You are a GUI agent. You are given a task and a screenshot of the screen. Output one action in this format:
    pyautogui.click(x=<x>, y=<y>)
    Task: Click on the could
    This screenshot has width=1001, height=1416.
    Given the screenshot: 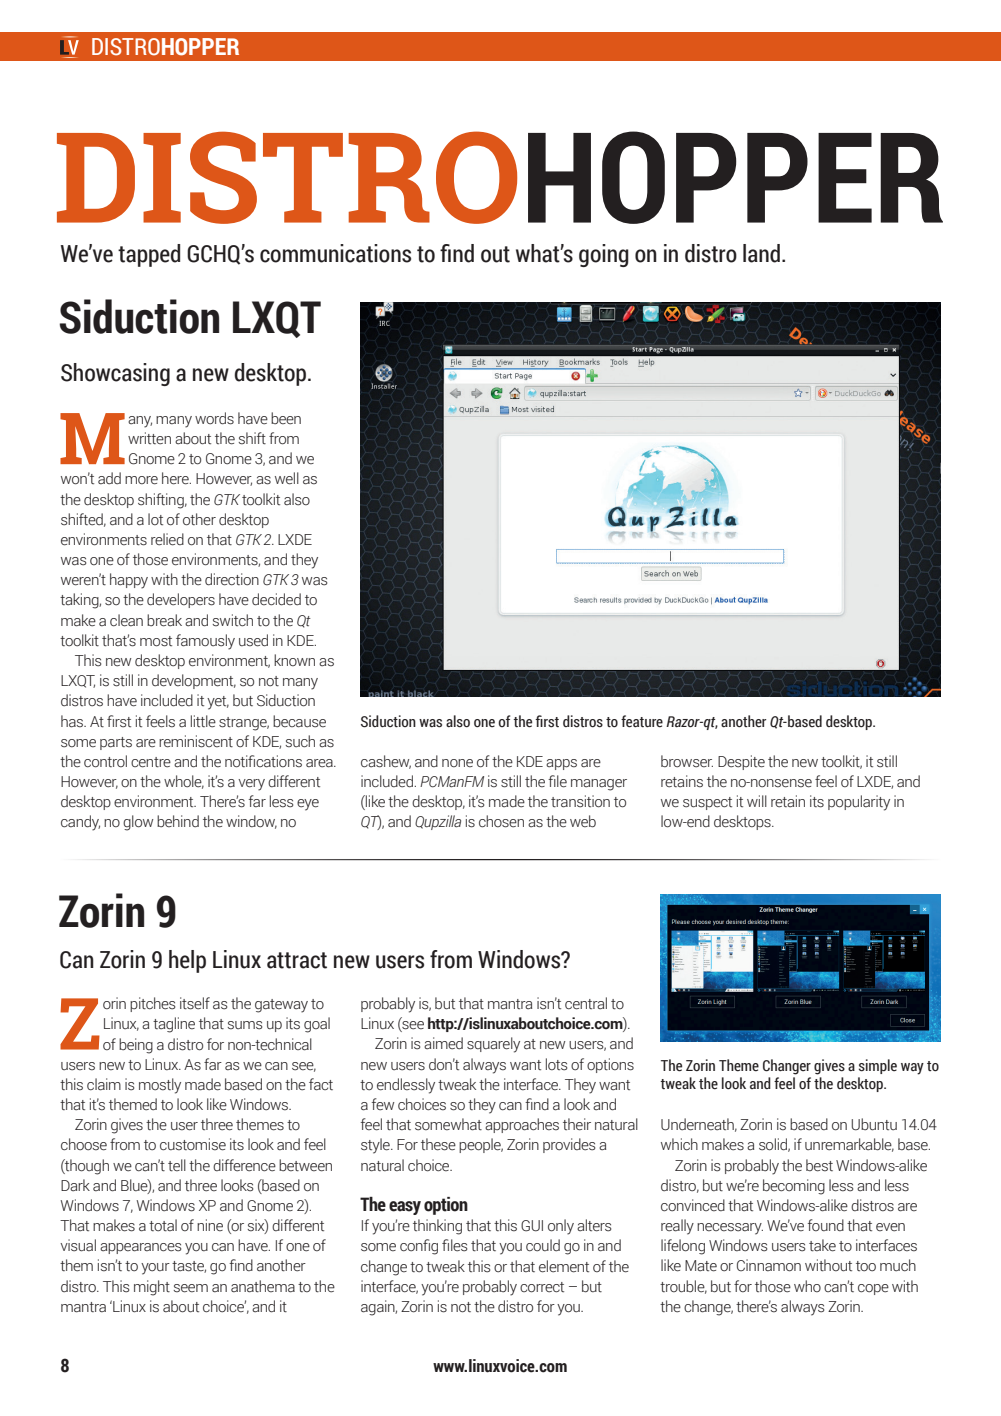 What is the action you would take?
    pyautogui.click(x=543, y=1245)
